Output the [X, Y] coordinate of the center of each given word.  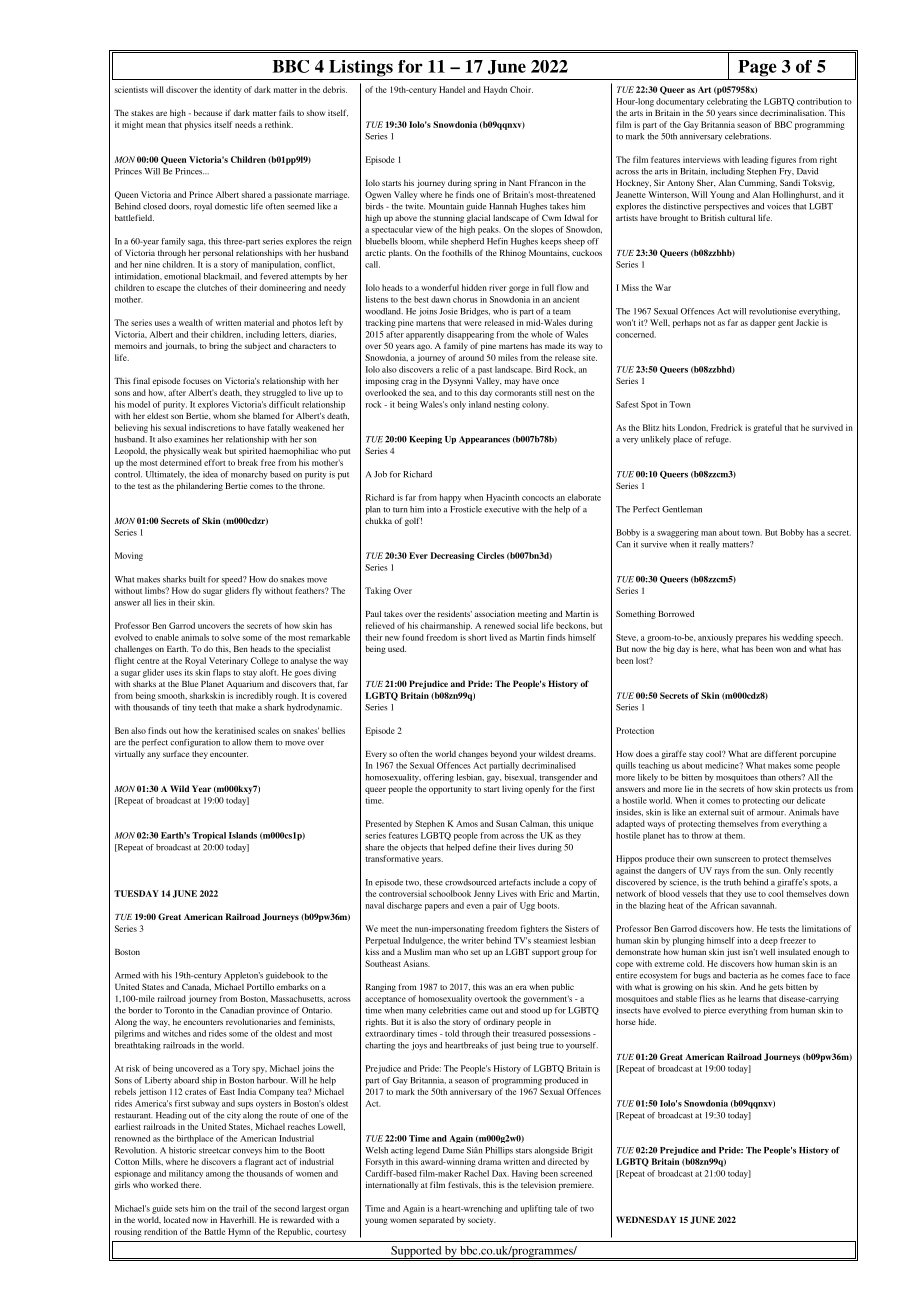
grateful [768, 428]
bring [218, 347]
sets [181, 1209]
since [748, 112]
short [477, 637]
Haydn [495, 90]
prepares [751, 639]
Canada [196, 987]
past [485, 371]
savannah [758, 905]
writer [473, 940]
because [208, 112]
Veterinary [228, 661]
